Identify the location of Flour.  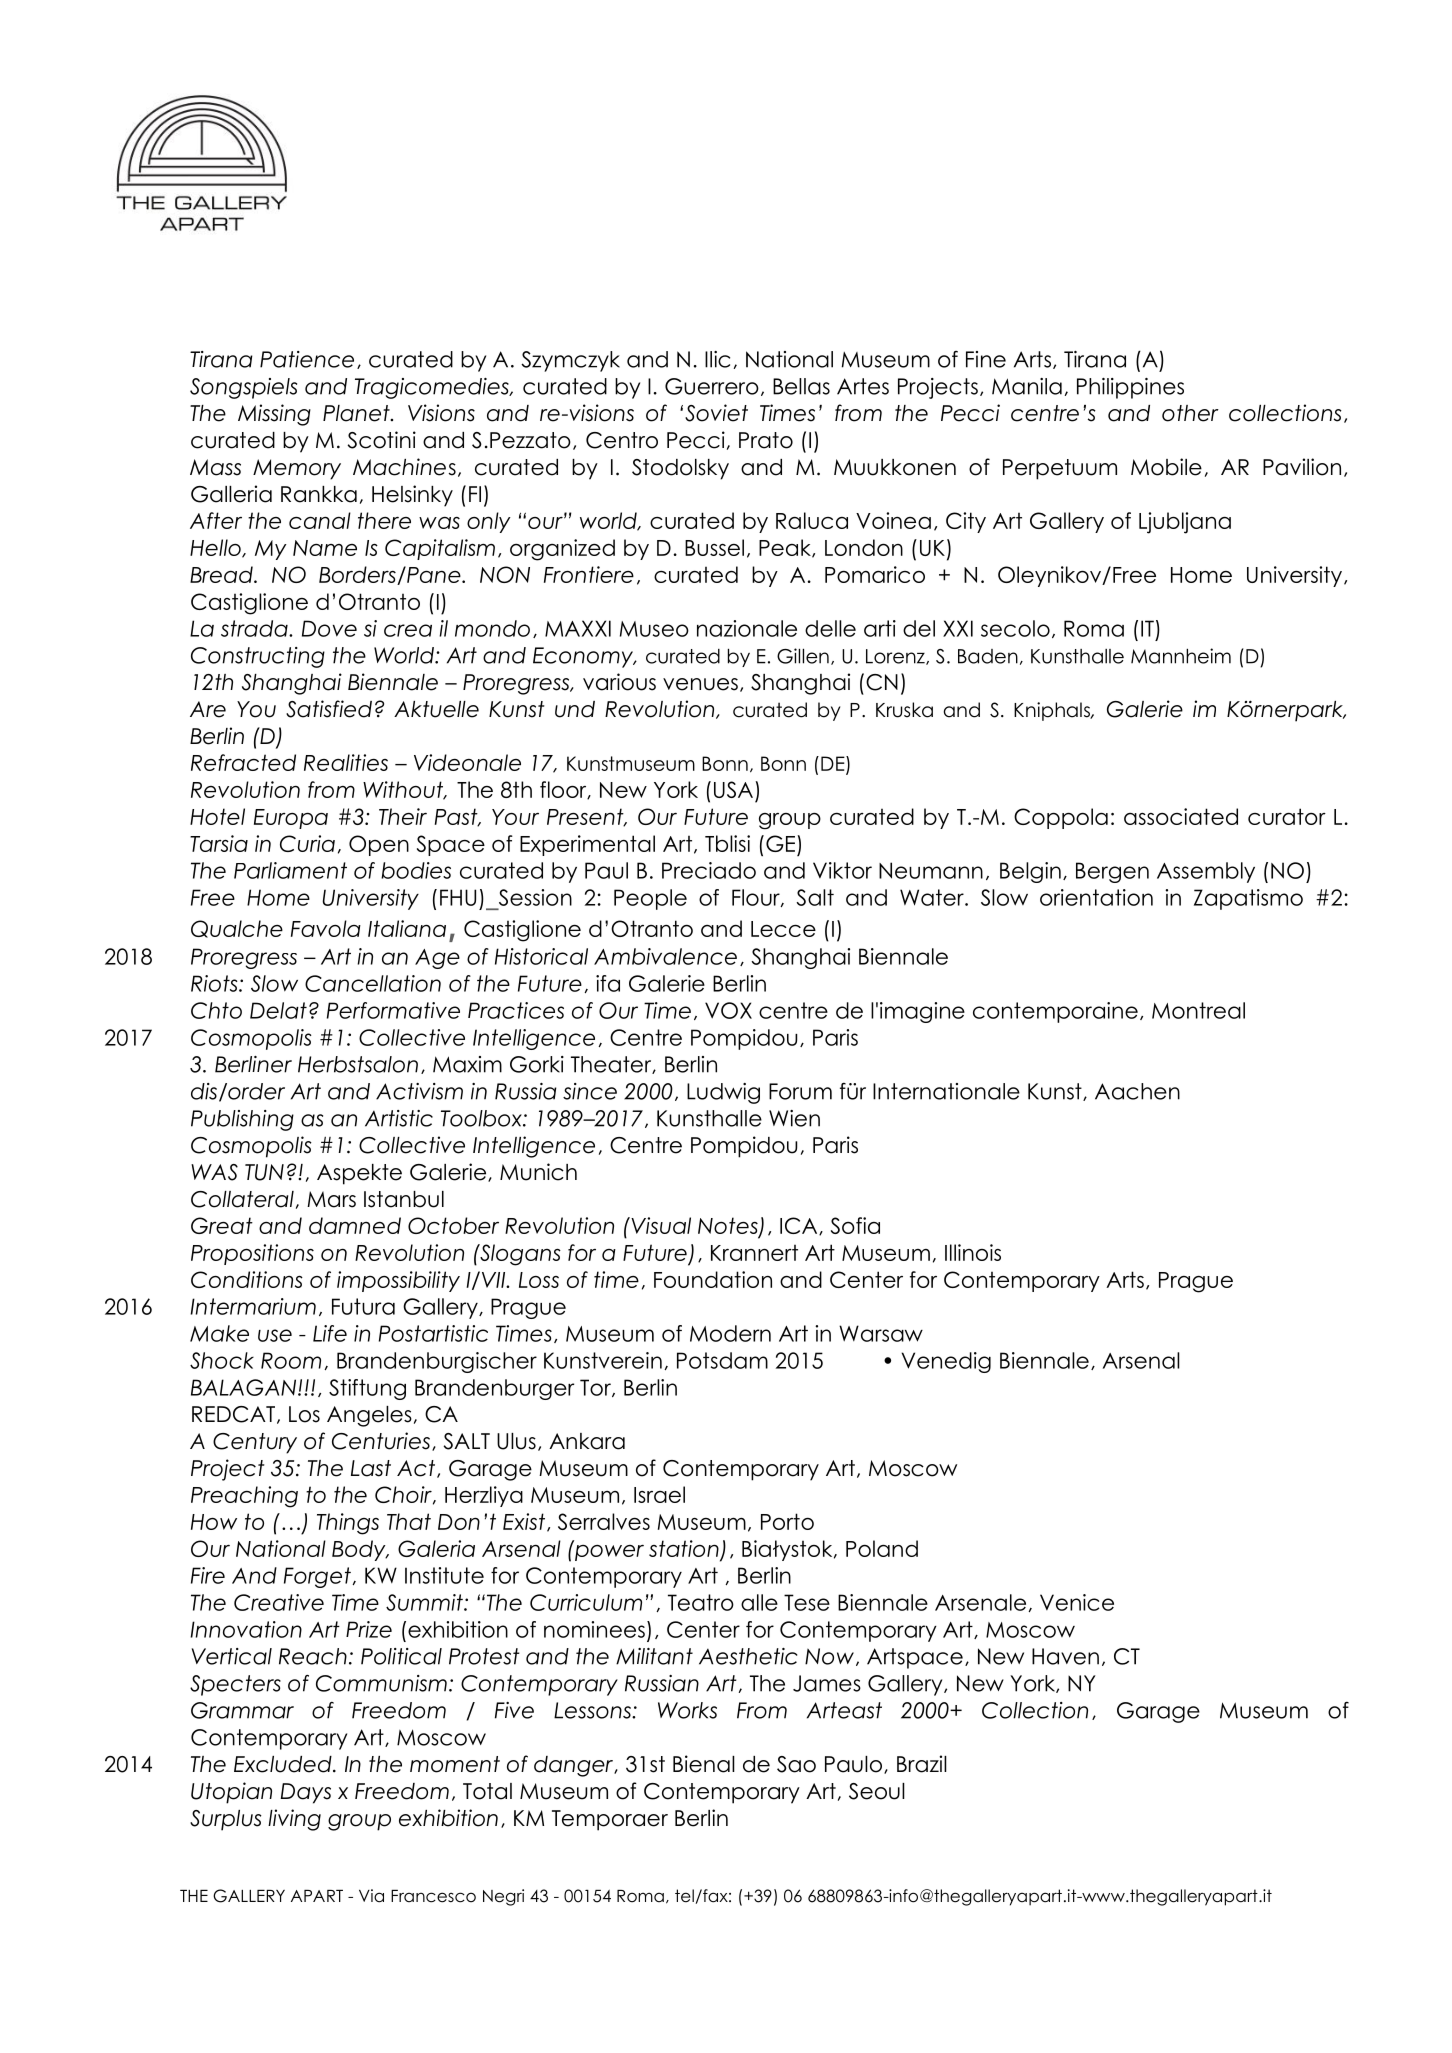
(757, 898).
